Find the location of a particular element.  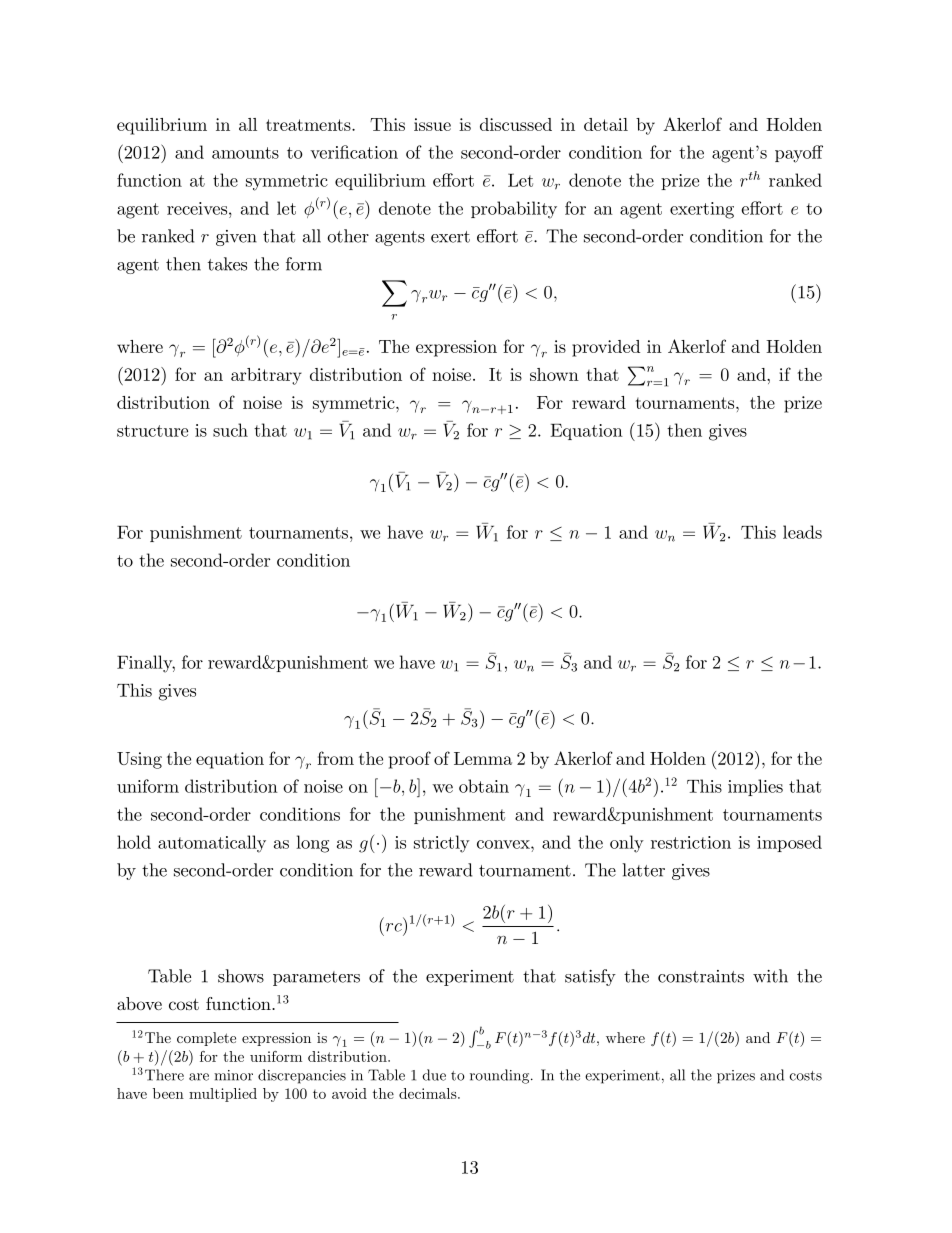

amounts is located at coordinates (245, 153).
